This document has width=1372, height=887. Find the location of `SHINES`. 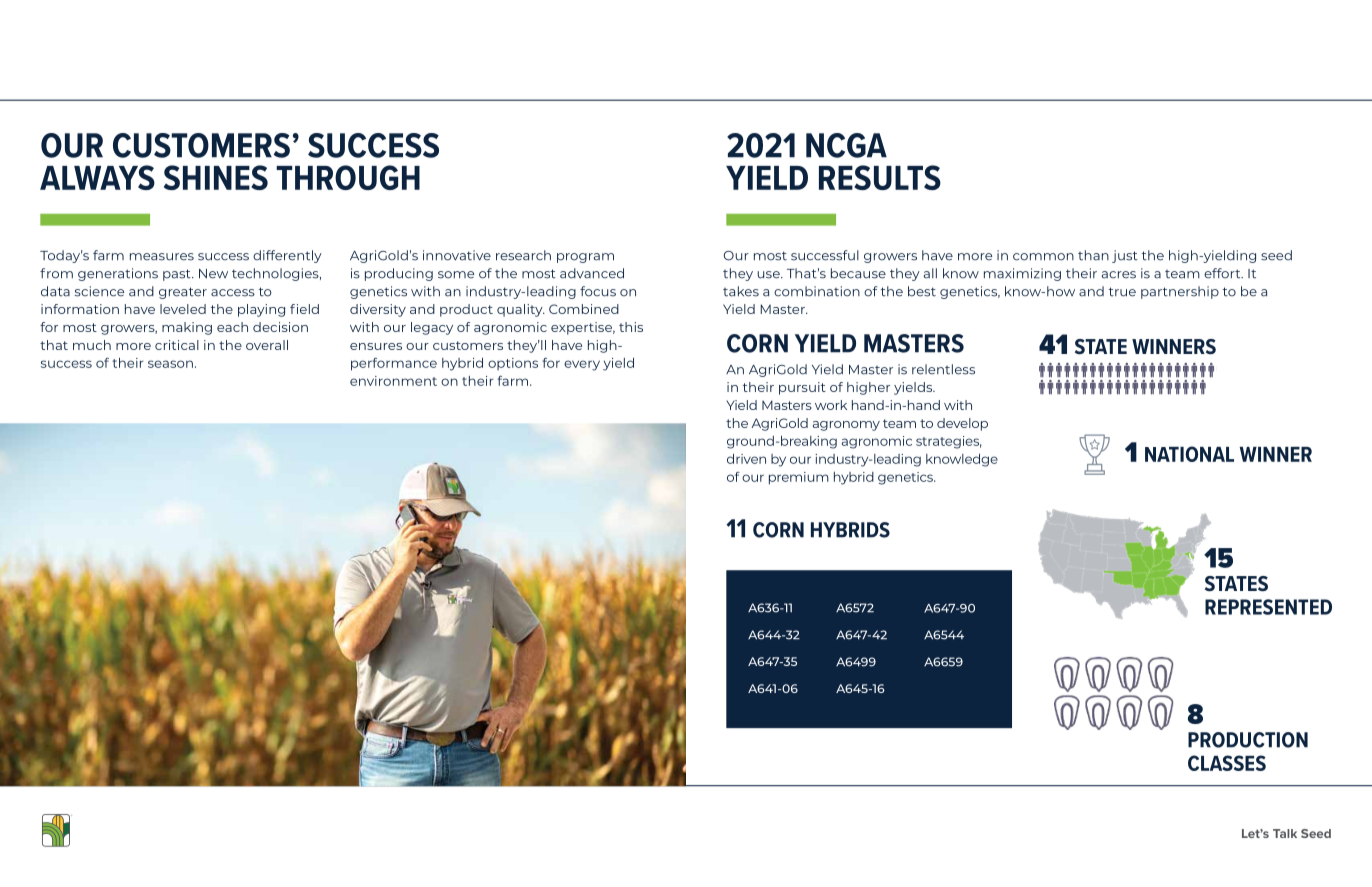

SHINES is located at coordinates (216, 177).
